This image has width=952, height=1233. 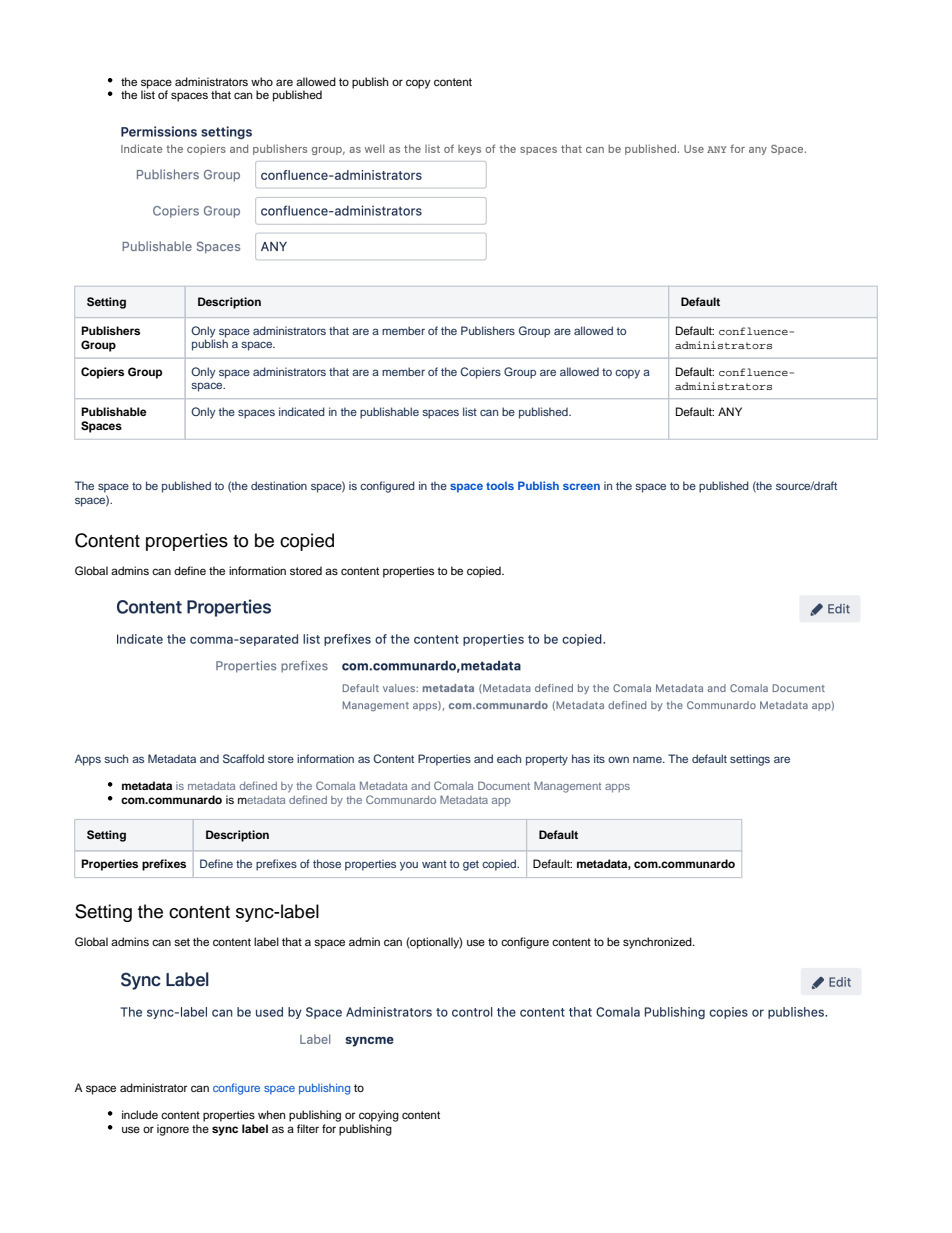 I want to click on screen, so click(x=581, y=486).
